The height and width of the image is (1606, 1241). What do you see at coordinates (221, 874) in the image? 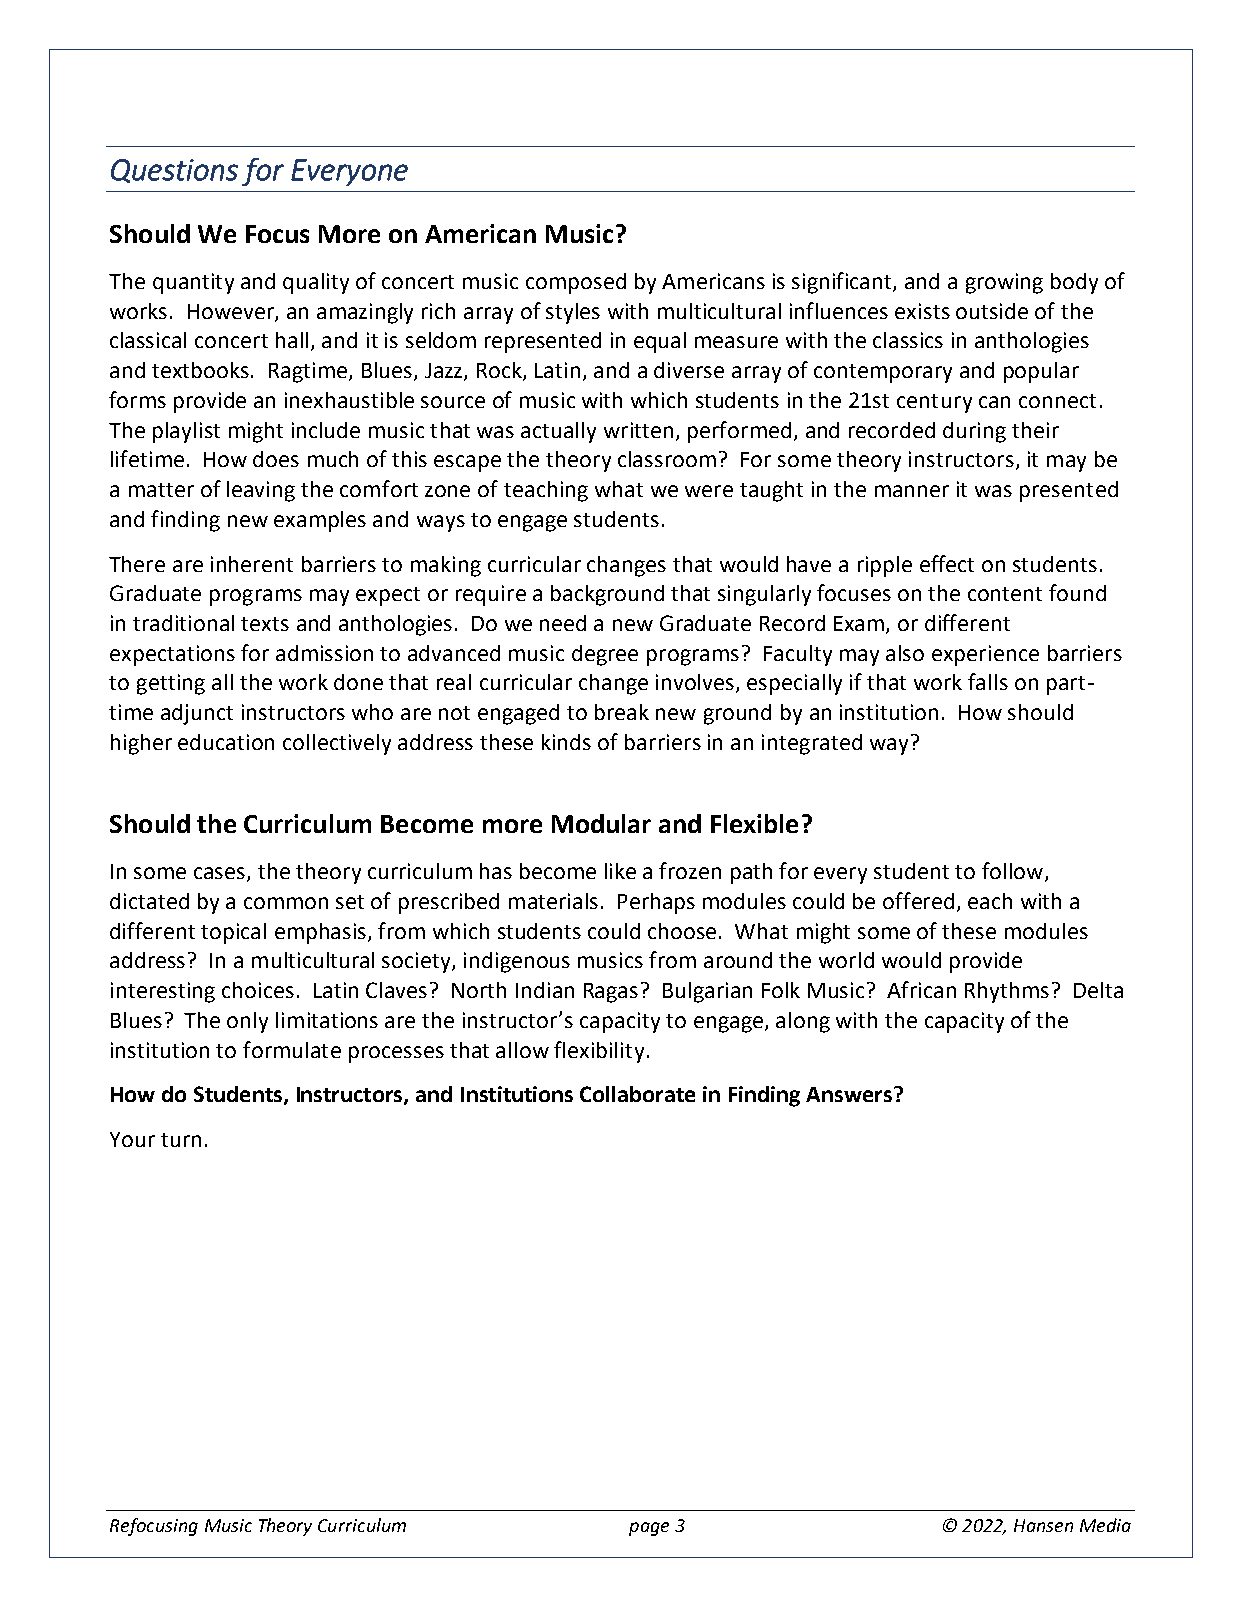
I see `cases` at bounding box center [221, 874].
